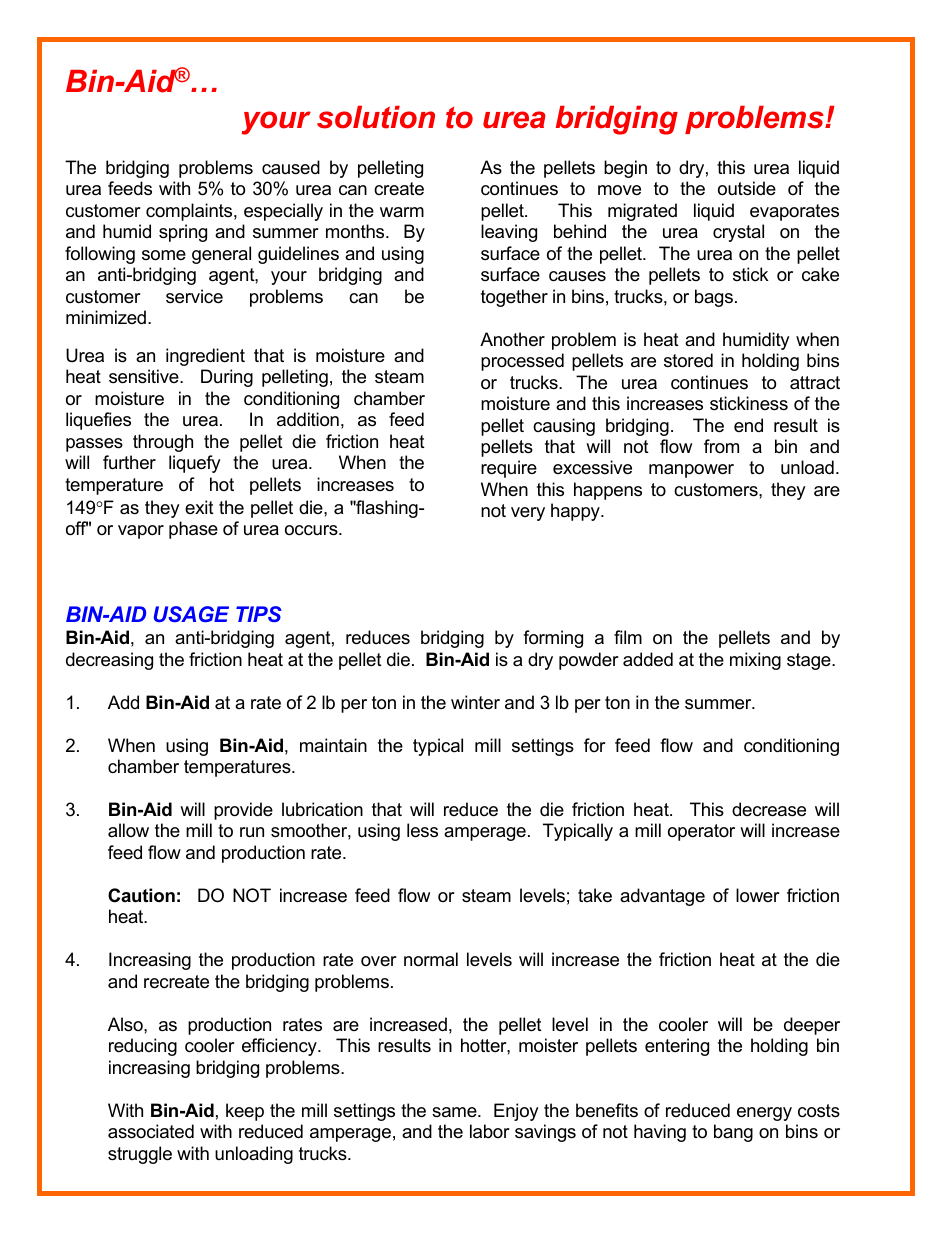 Image resolution: width=952 pixels, height=1233 pixels. I want to click on processed, so click(522, 362).
